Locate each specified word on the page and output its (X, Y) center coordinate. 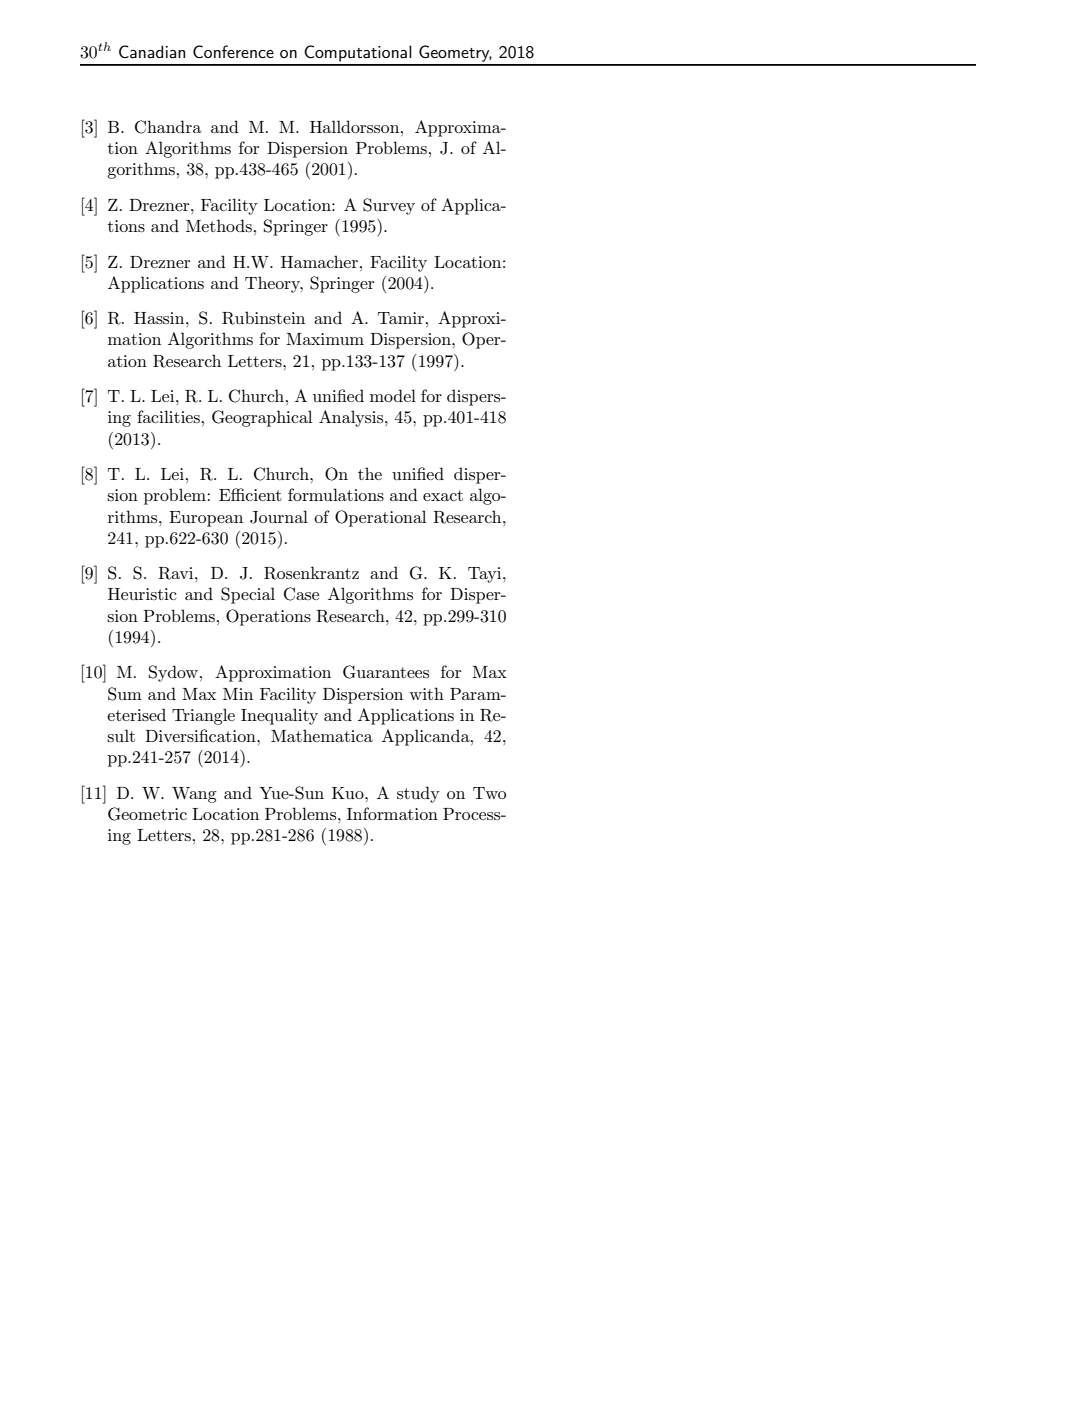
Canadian (152, 51)
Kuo (349, 793)
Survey (389, 206)
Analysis (352, 418)
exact (443, 495)
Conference (233, 51)
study (418, 794)
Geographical (262, 418)
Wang (194, 795)
